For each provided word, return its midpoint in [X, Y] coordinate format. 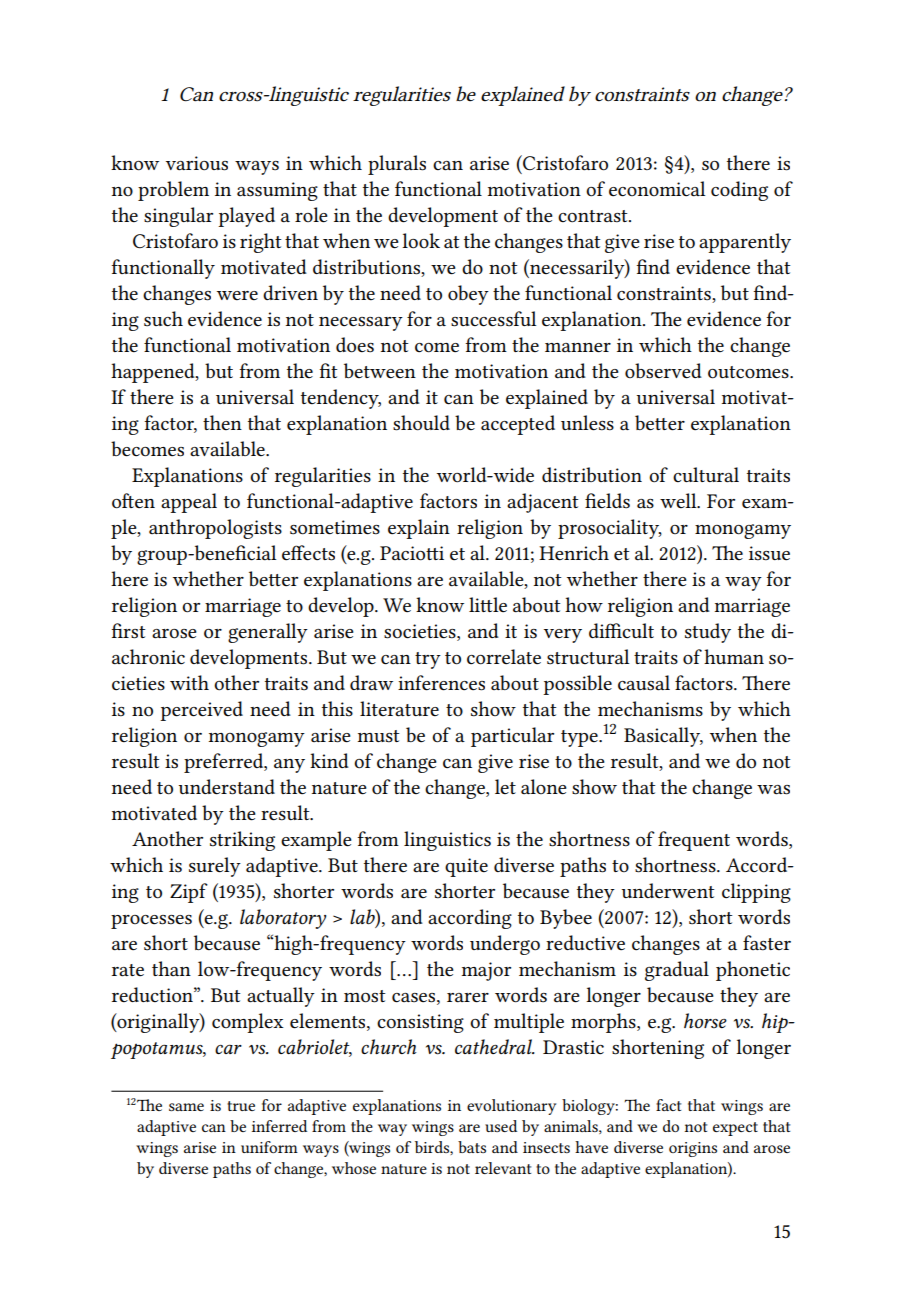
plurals [397, 165]
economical [657, 189]
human [734, 657]
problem [173, 191]
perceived [201, 711]
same [186, 1107]
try [428, 660]
